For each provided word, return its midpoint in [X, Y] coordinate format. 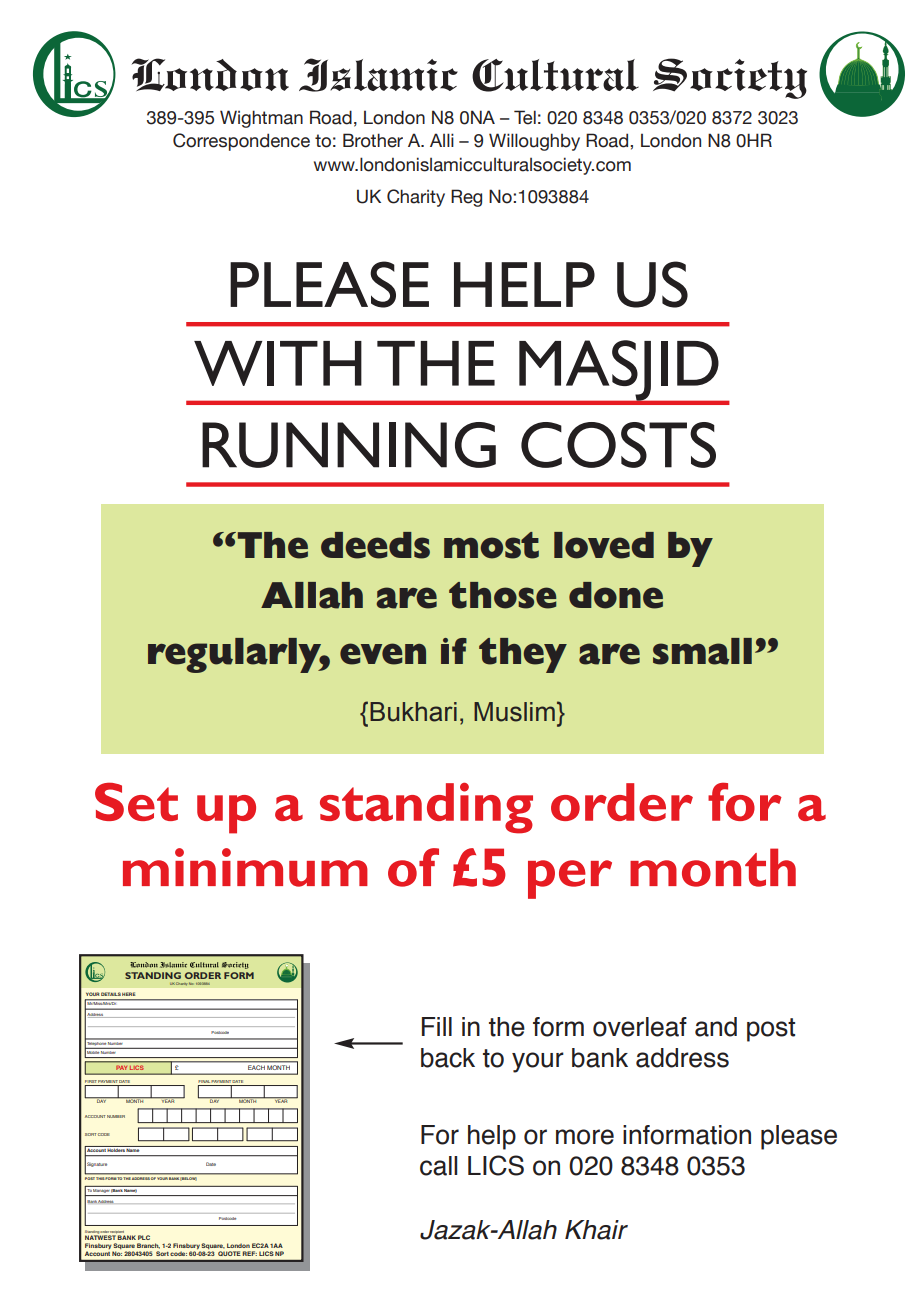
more [585, 1137]
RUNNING [349, 445]
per [570, 879]
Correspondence [241, 142]
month [713, 867]
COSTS [618, 445]
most [491, 545]
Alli [442, 140]
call [438, 1166]
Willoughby [534, 142]
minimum [245, 867]
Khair [596, 1230]
